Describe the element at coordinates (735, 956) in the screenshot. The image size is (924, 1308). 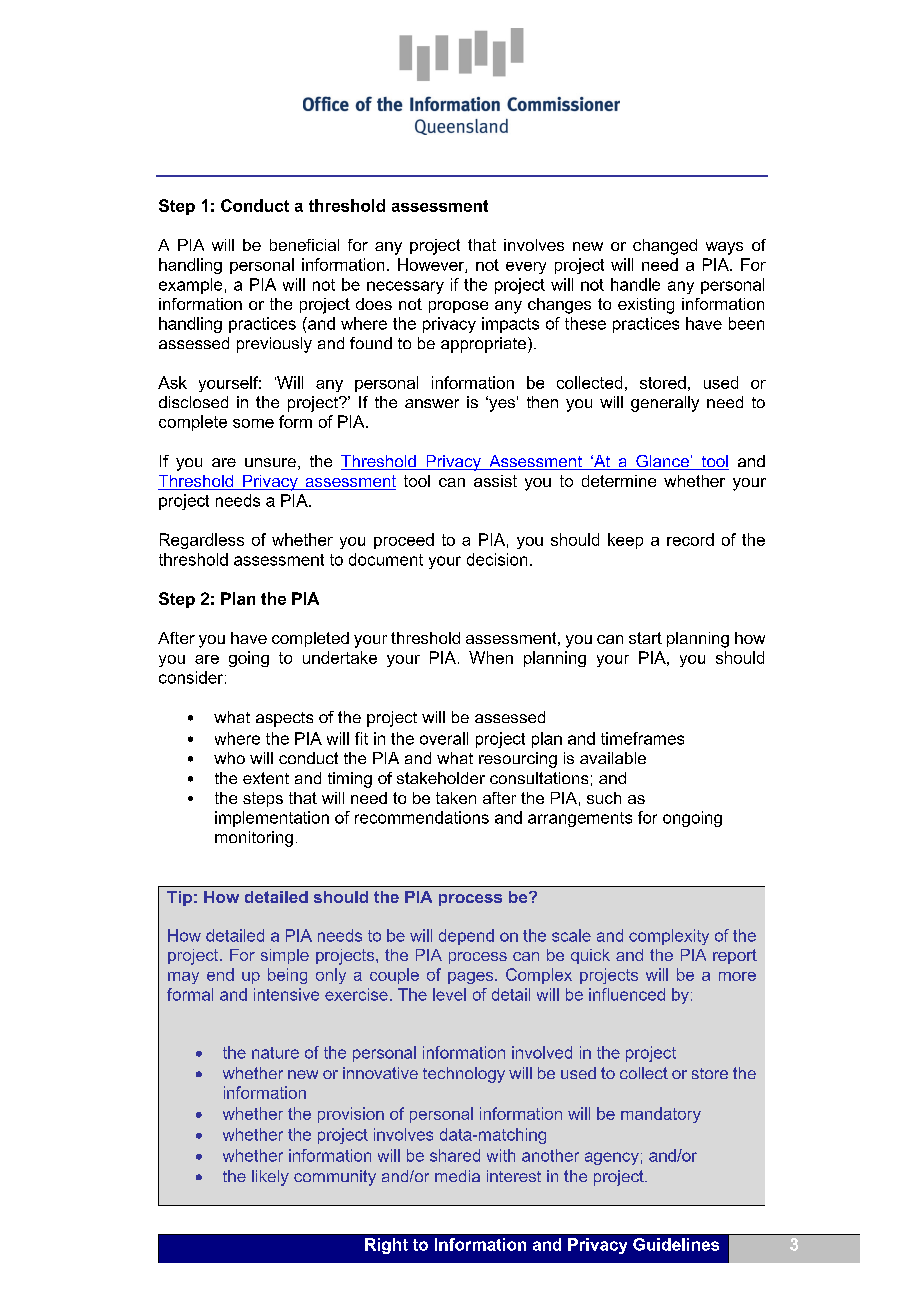
I see `report` at that location.
